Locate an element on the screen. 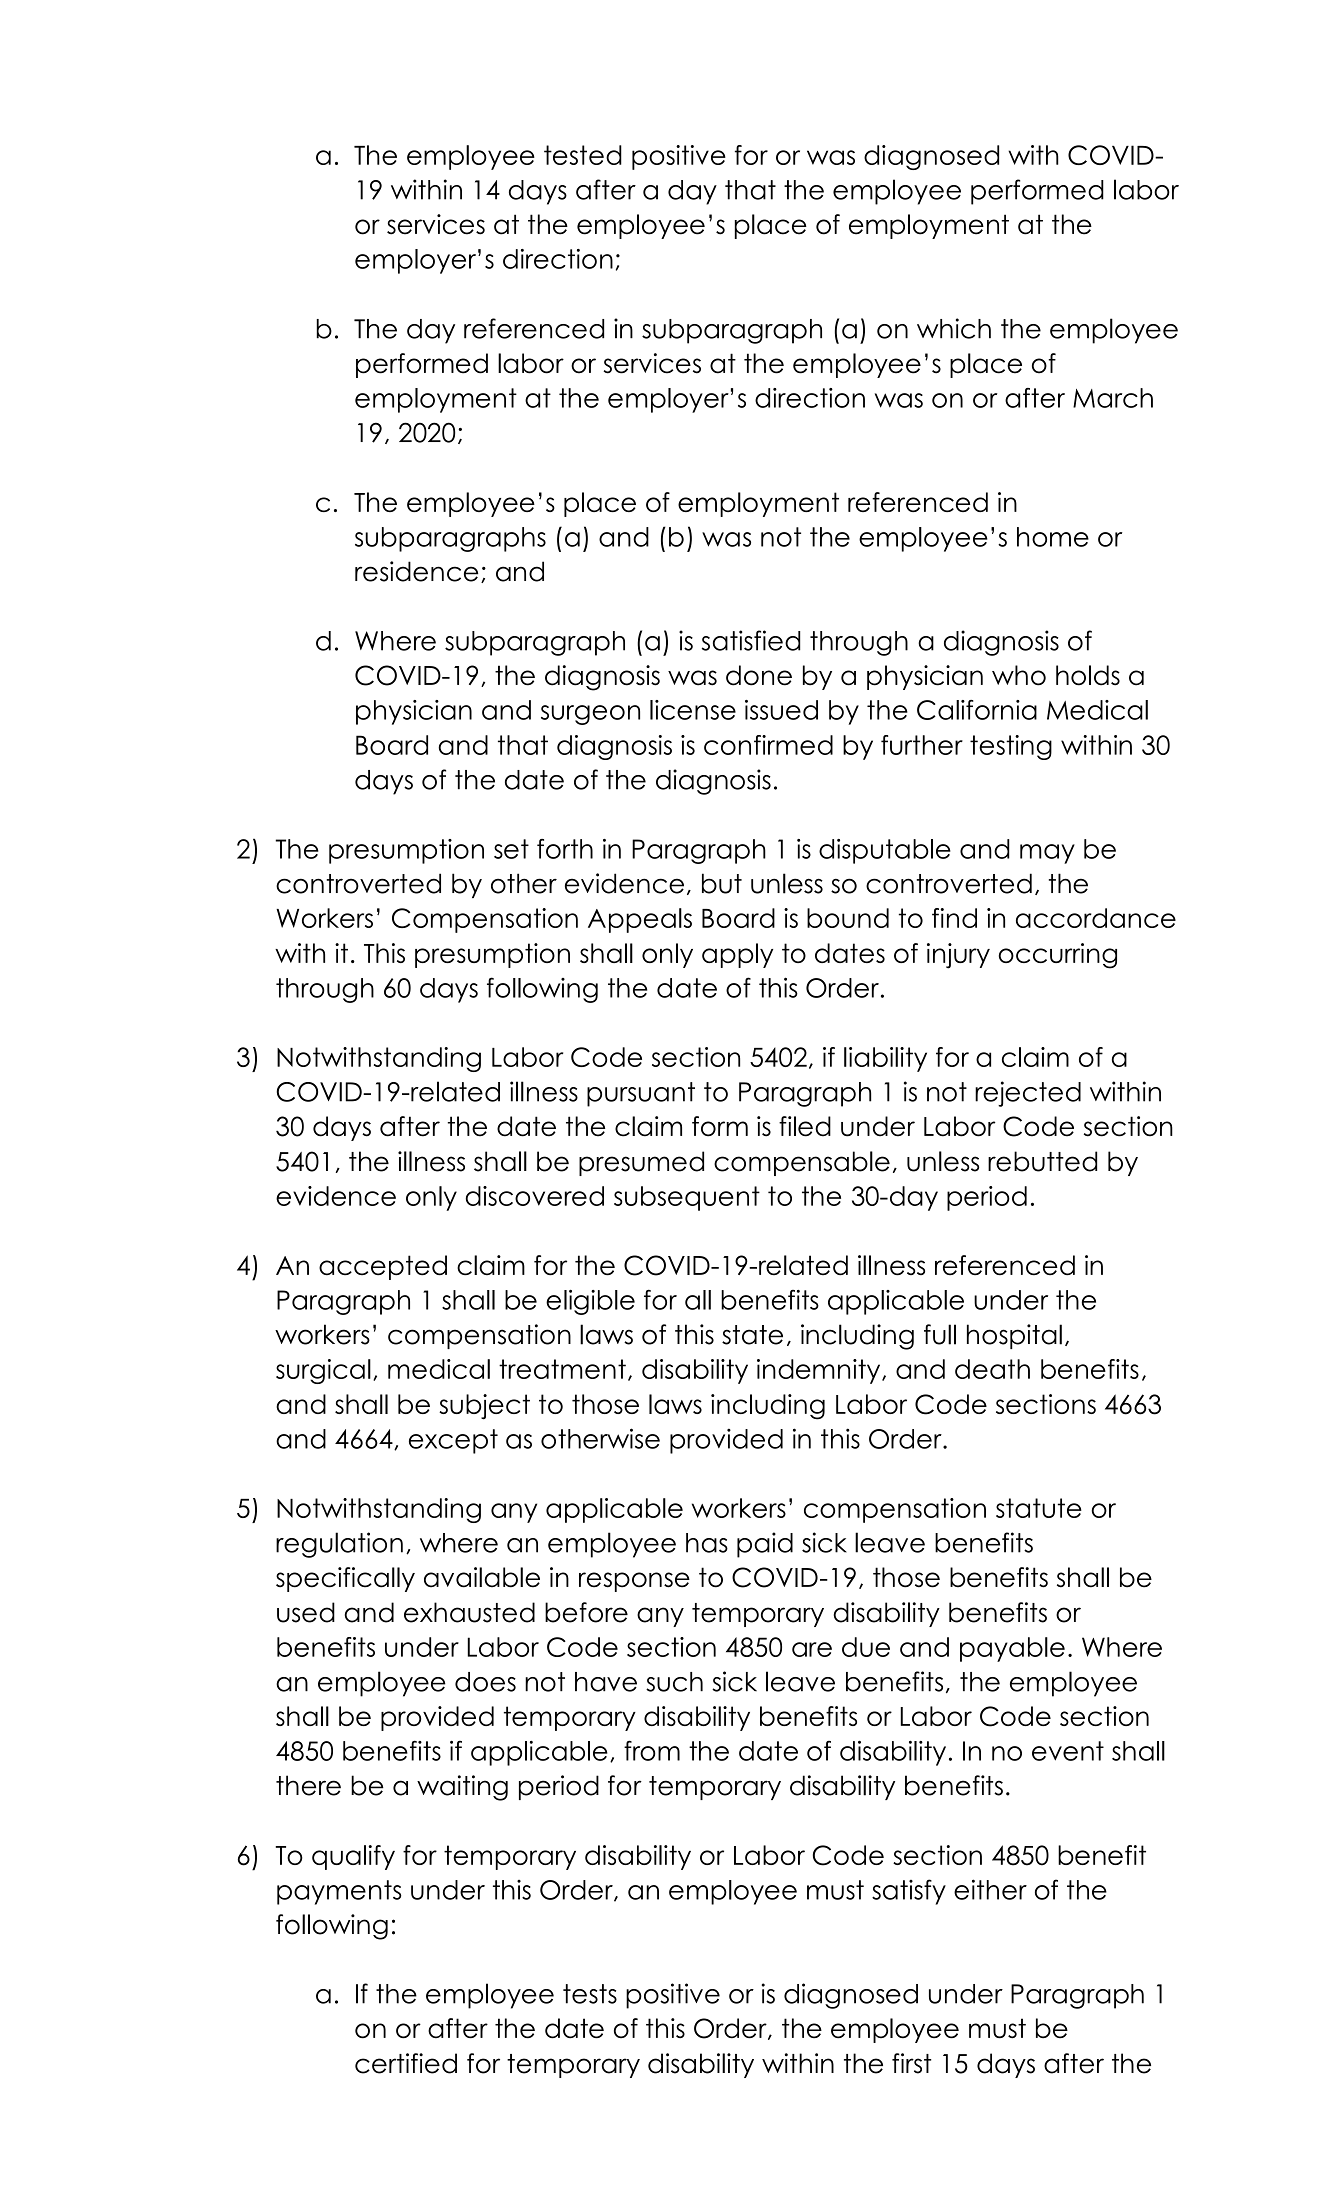  state is located at coordinates (752, 1335).
